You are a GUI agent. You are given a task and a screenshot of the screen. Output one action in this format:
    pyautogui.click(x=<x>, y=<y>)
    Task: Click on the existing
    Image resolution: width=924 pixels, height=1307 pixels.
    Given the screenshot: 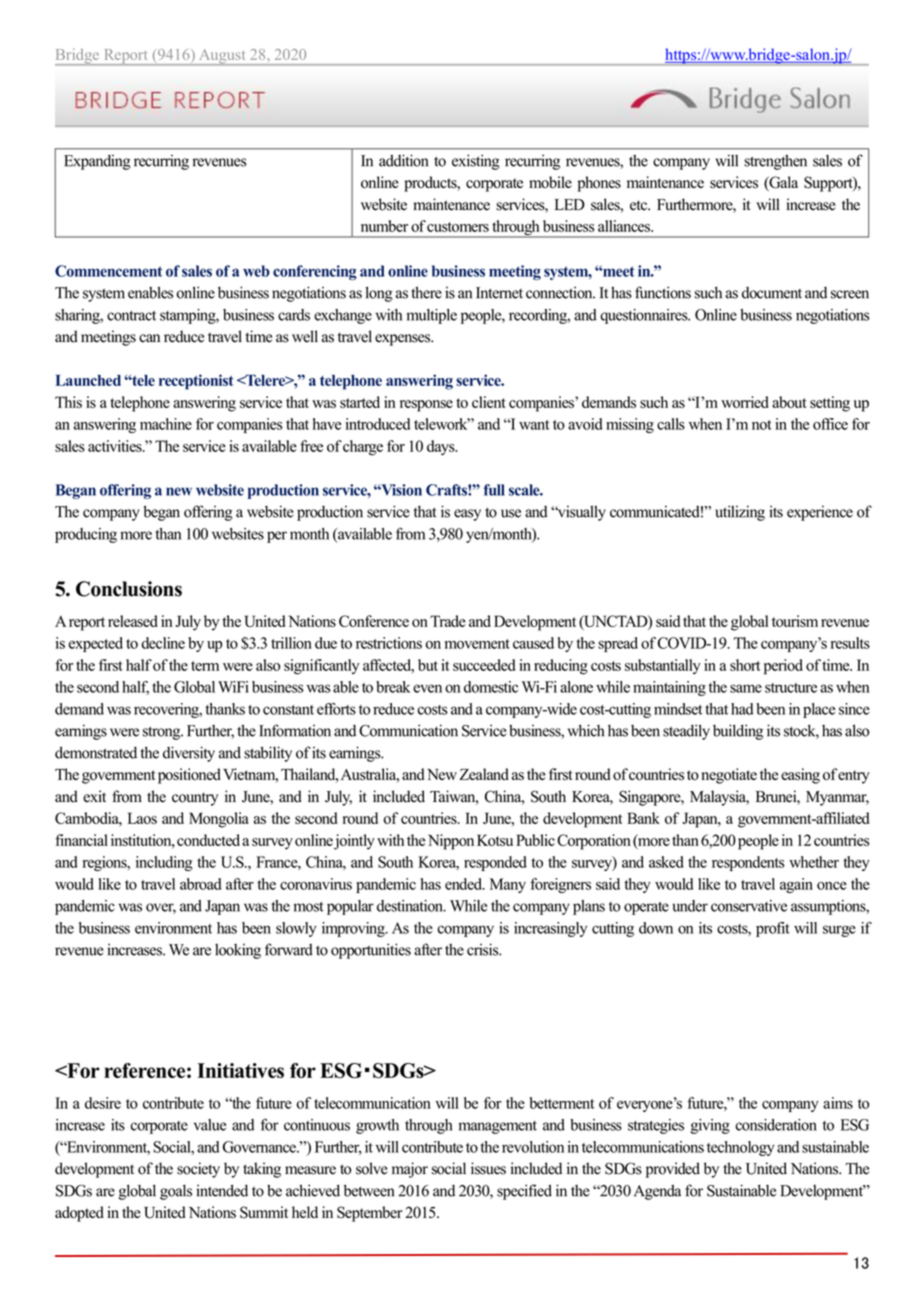 What is the action you would take?
    pyautogui.click(x=476, y=162)
